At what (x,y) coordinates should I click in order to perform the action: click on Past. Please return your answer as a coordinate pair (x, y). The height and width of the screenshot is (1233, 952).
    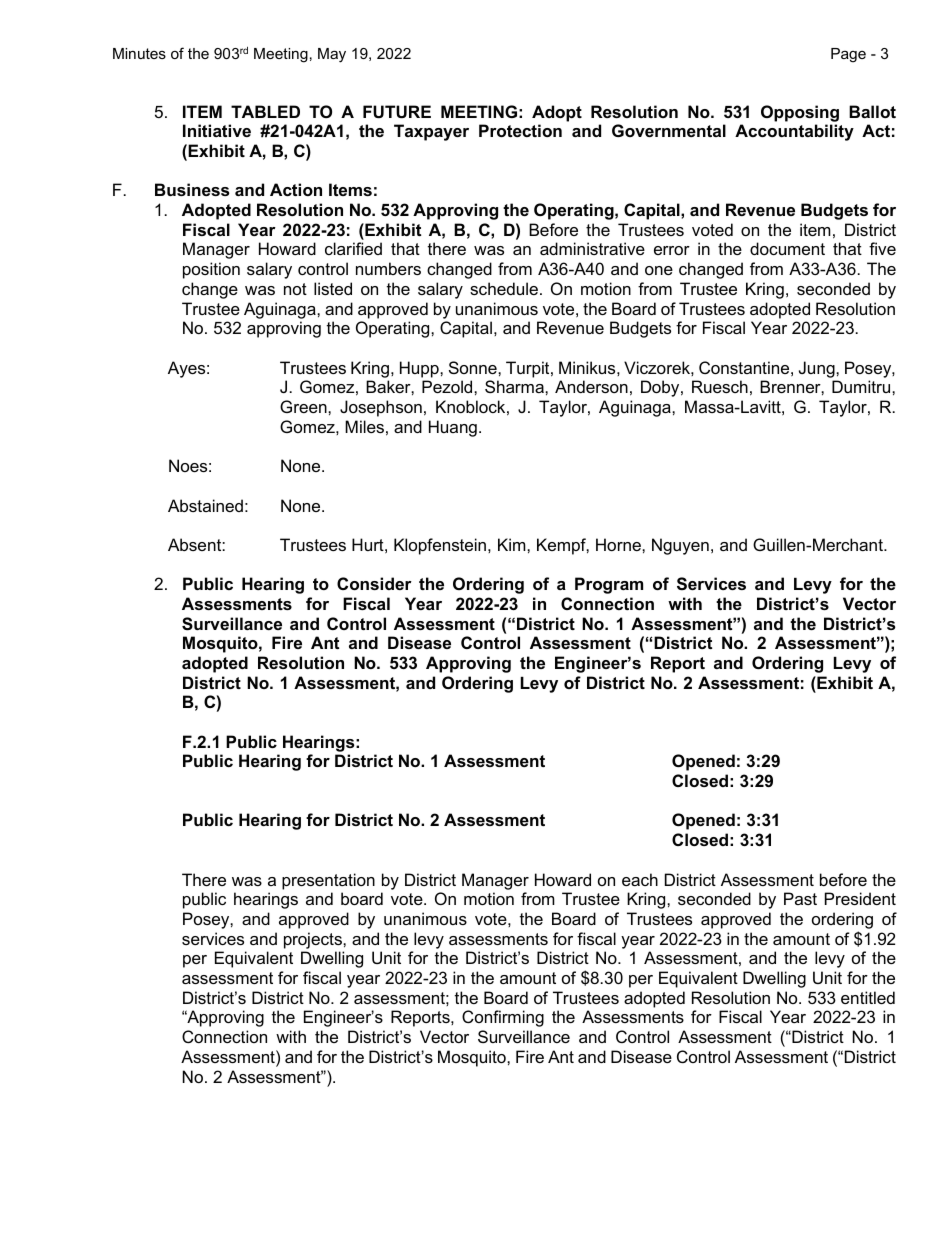
    Looking at the image, I should click on (800, 898).
